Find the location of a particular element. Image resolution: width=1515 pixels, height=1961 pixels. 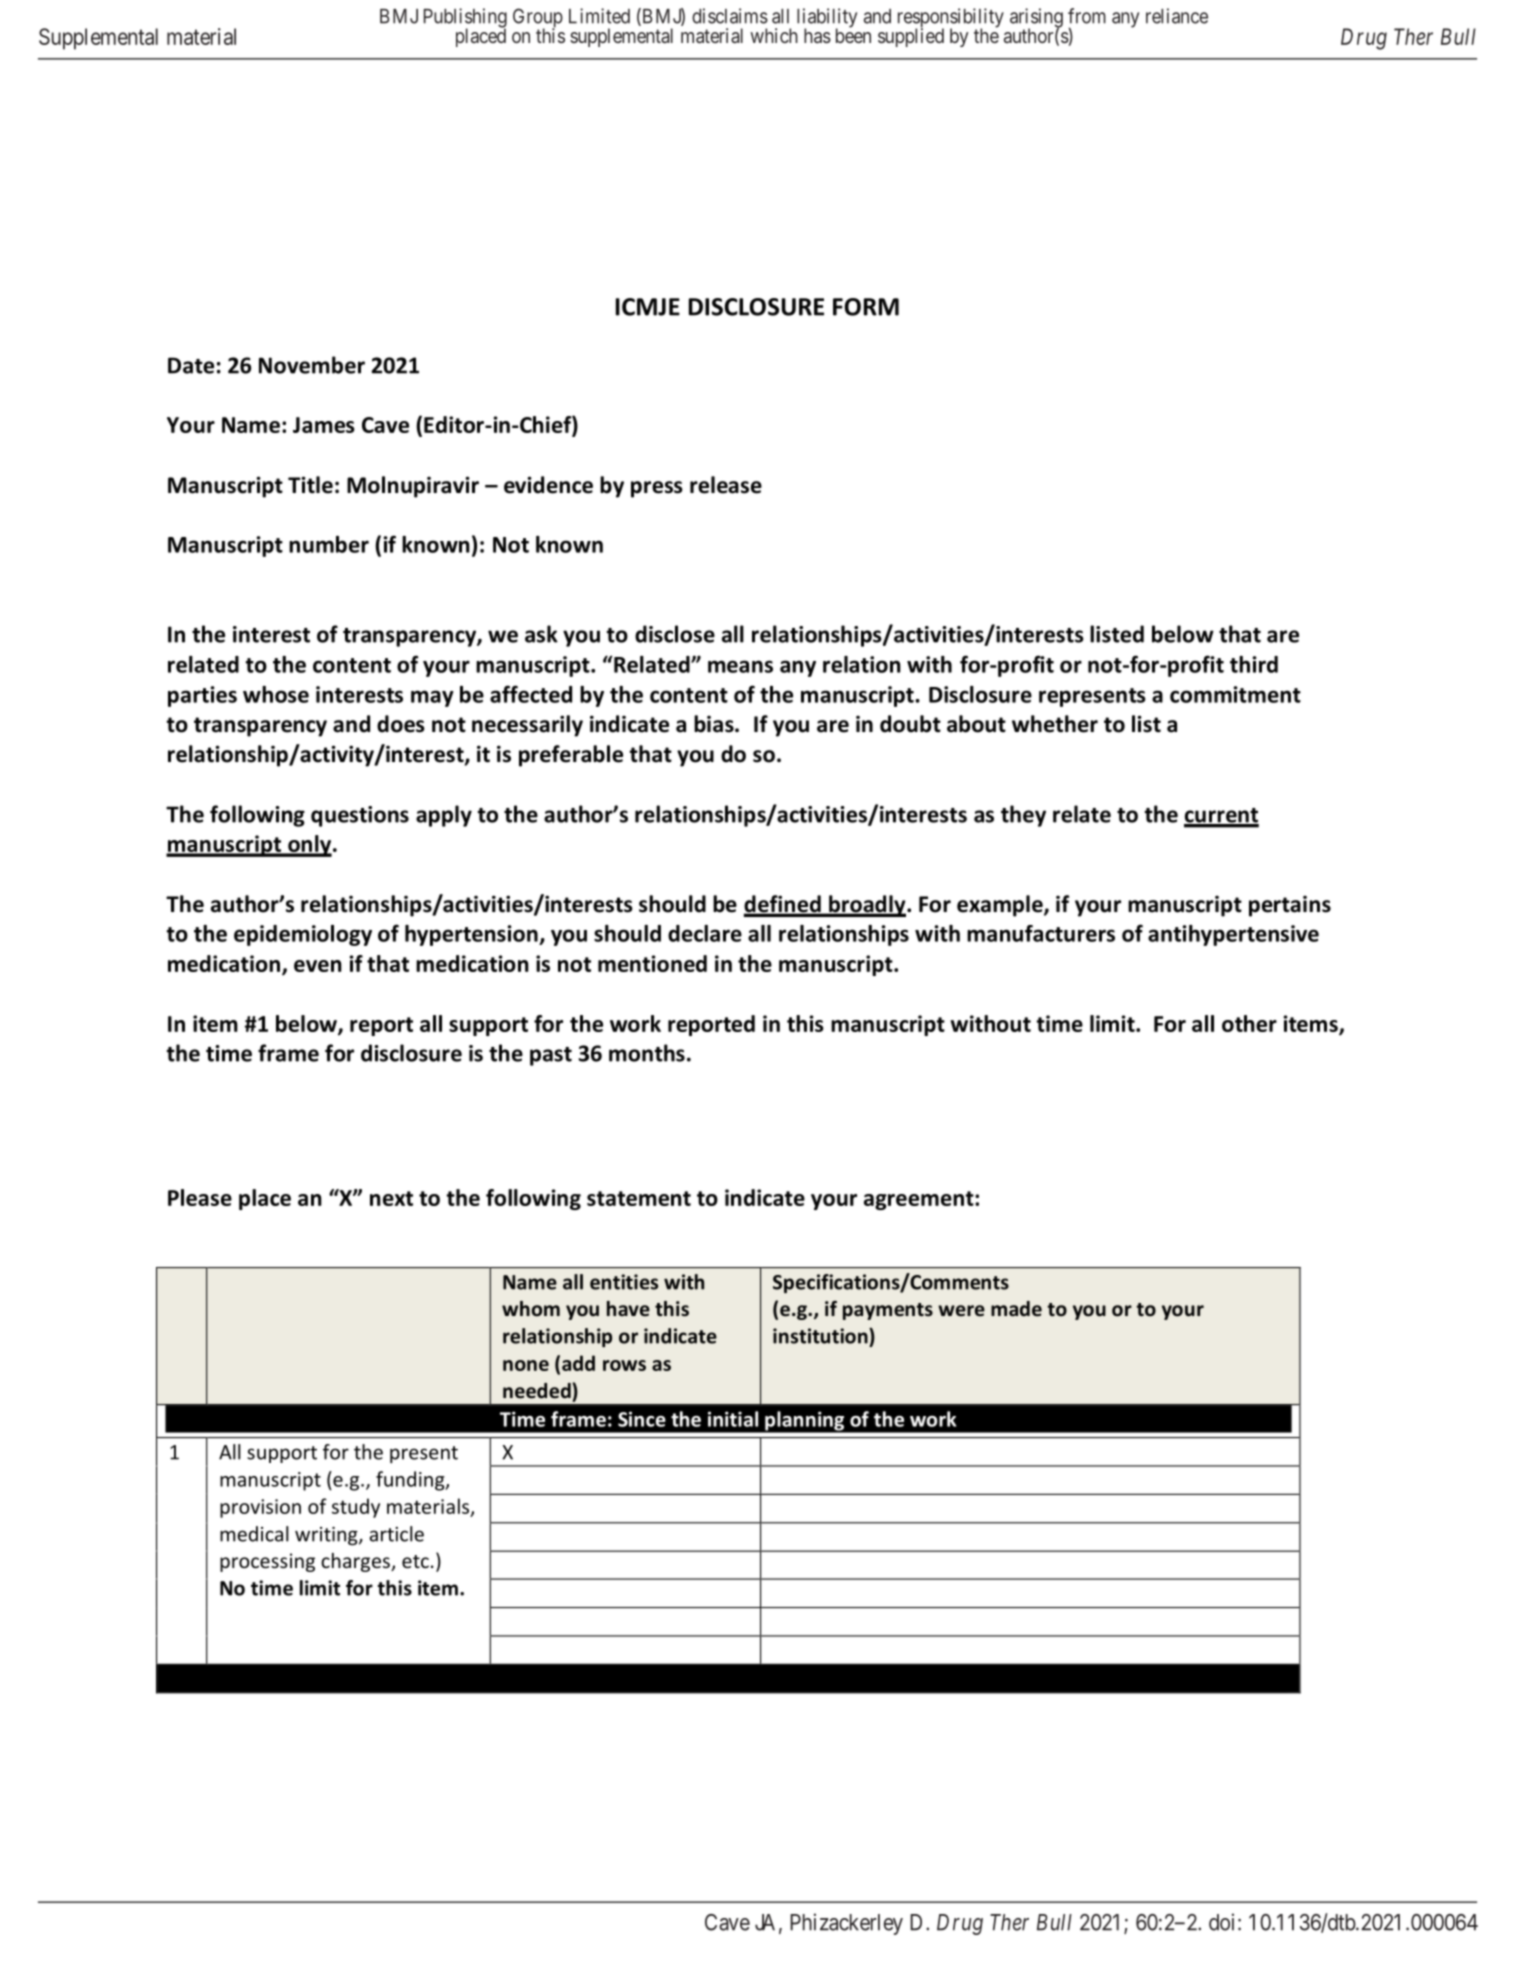

they is located at coordinates (1023, 816).
